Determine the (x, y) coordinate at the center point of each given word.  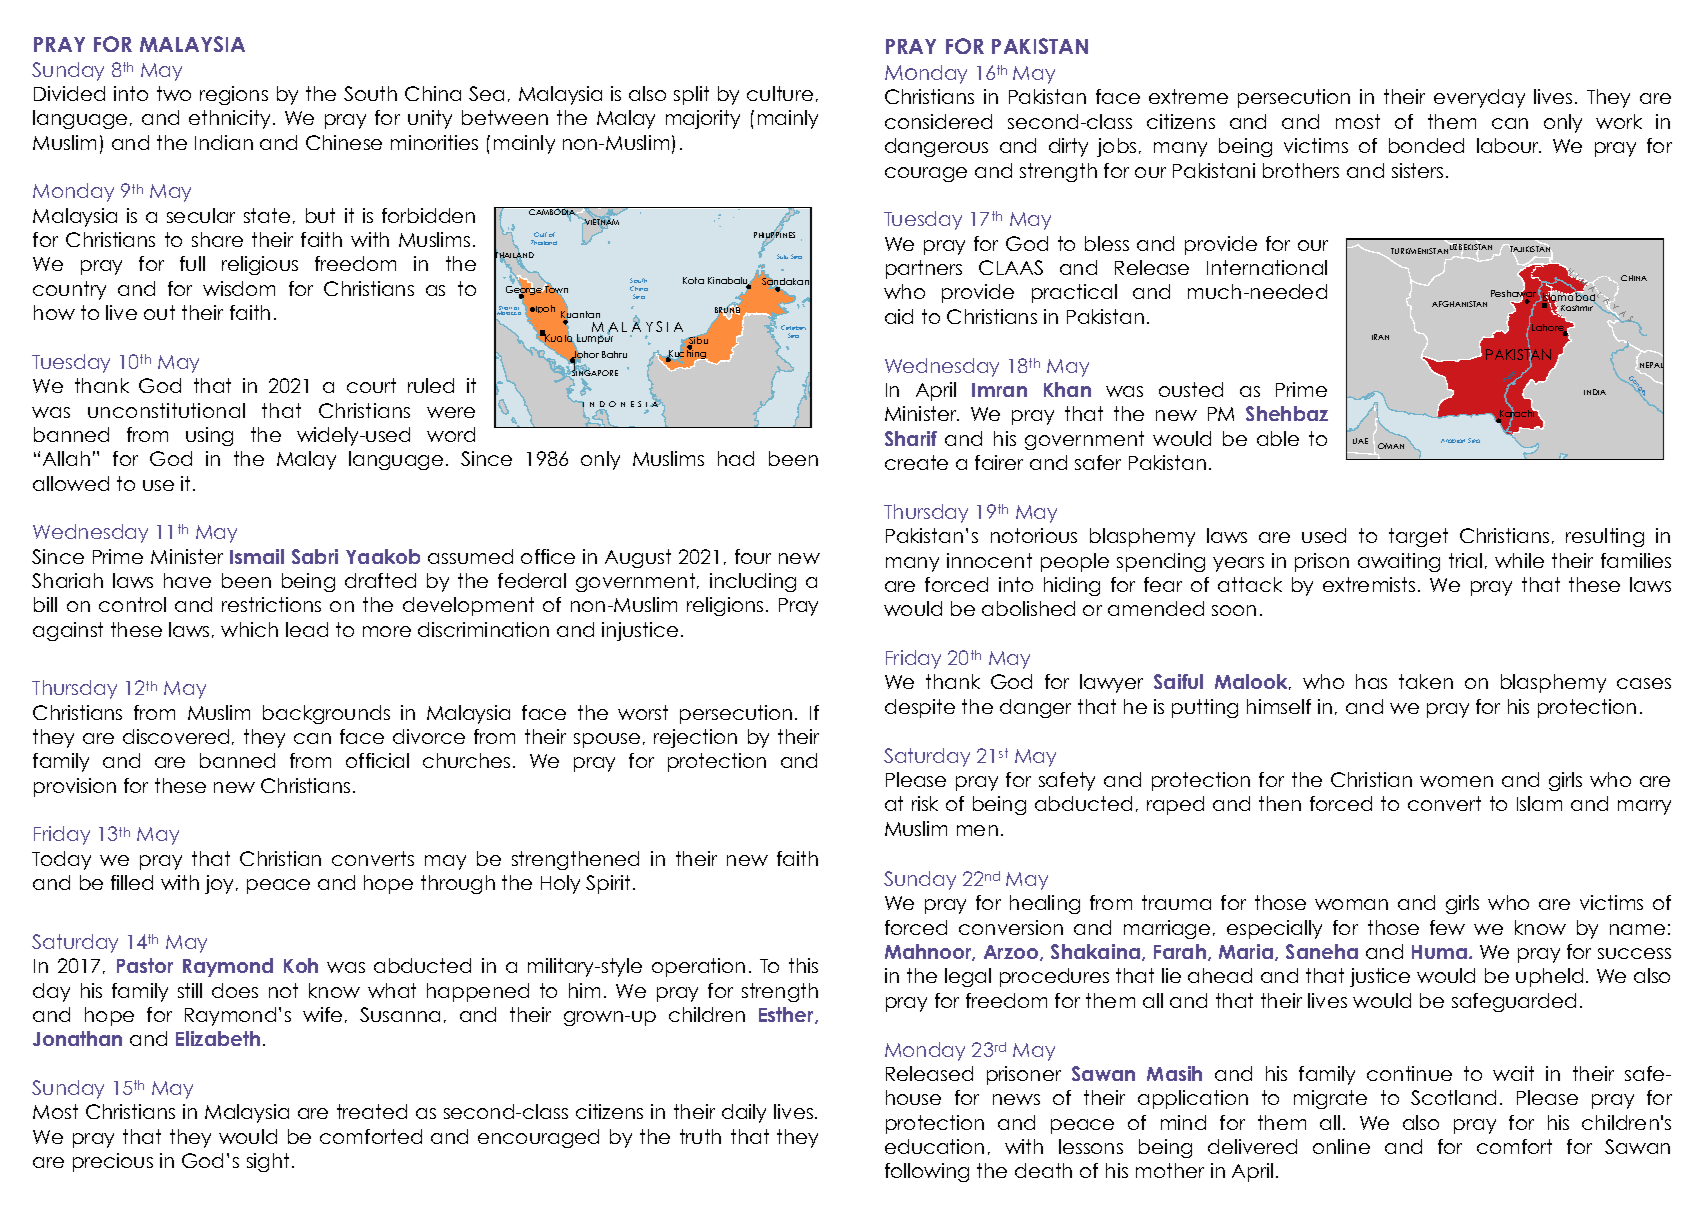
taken (1426, 681)
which (249, 629)
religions (725, 606)
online (1341, 1146)
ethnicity (231, 119)
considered (938, 121)
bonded (1426, 145)
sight (268, 1162)
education (934, 1146)
